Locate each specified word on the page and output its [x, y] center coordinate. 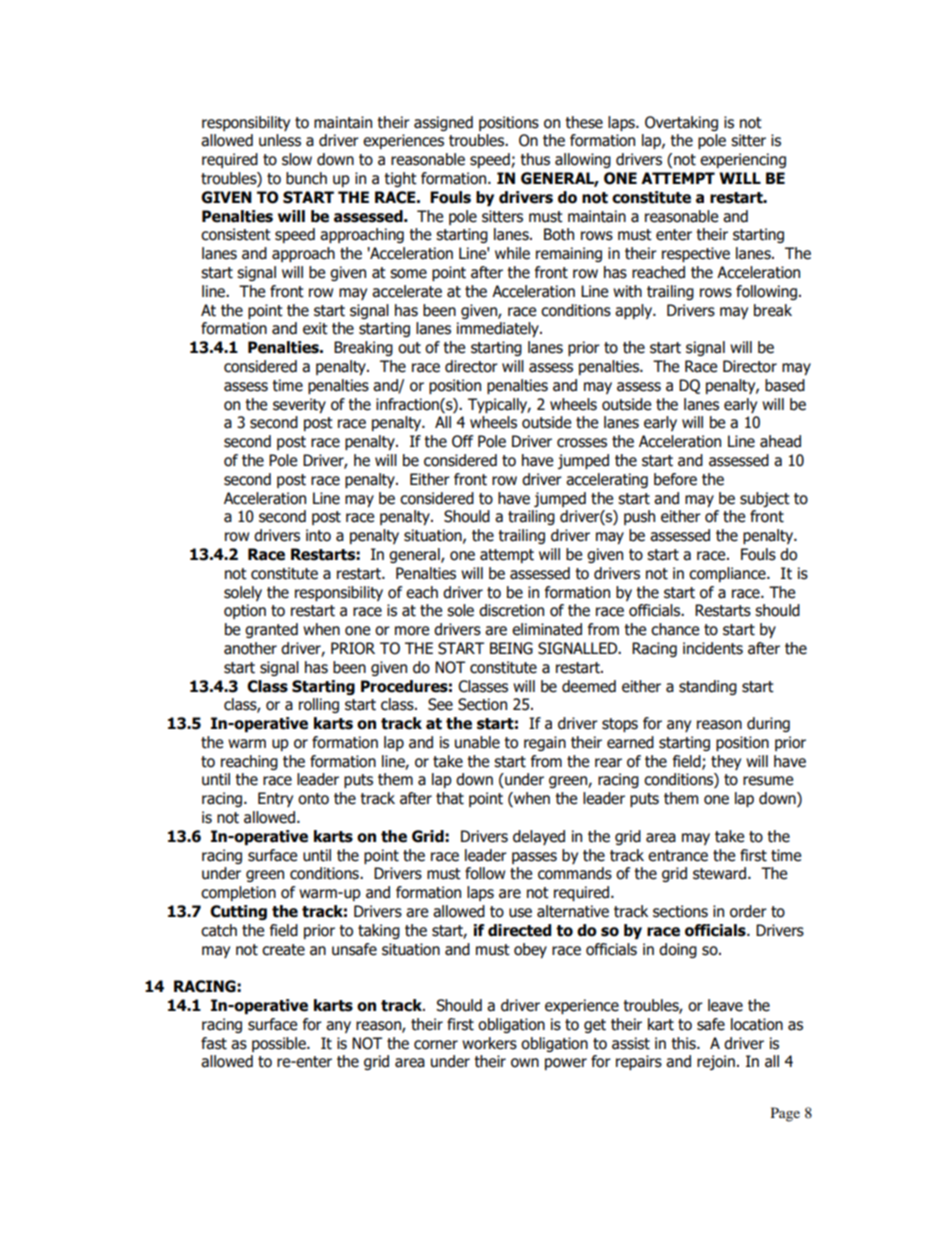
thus [535, 159]
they [726, 762]
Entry [275, 799]
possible [280, 1044]
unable [477, 742]
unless [280, 140]
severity [299, 405]
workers [489, 1043]
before [675, 479]
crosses [582, 443]
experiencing [743, 160]
